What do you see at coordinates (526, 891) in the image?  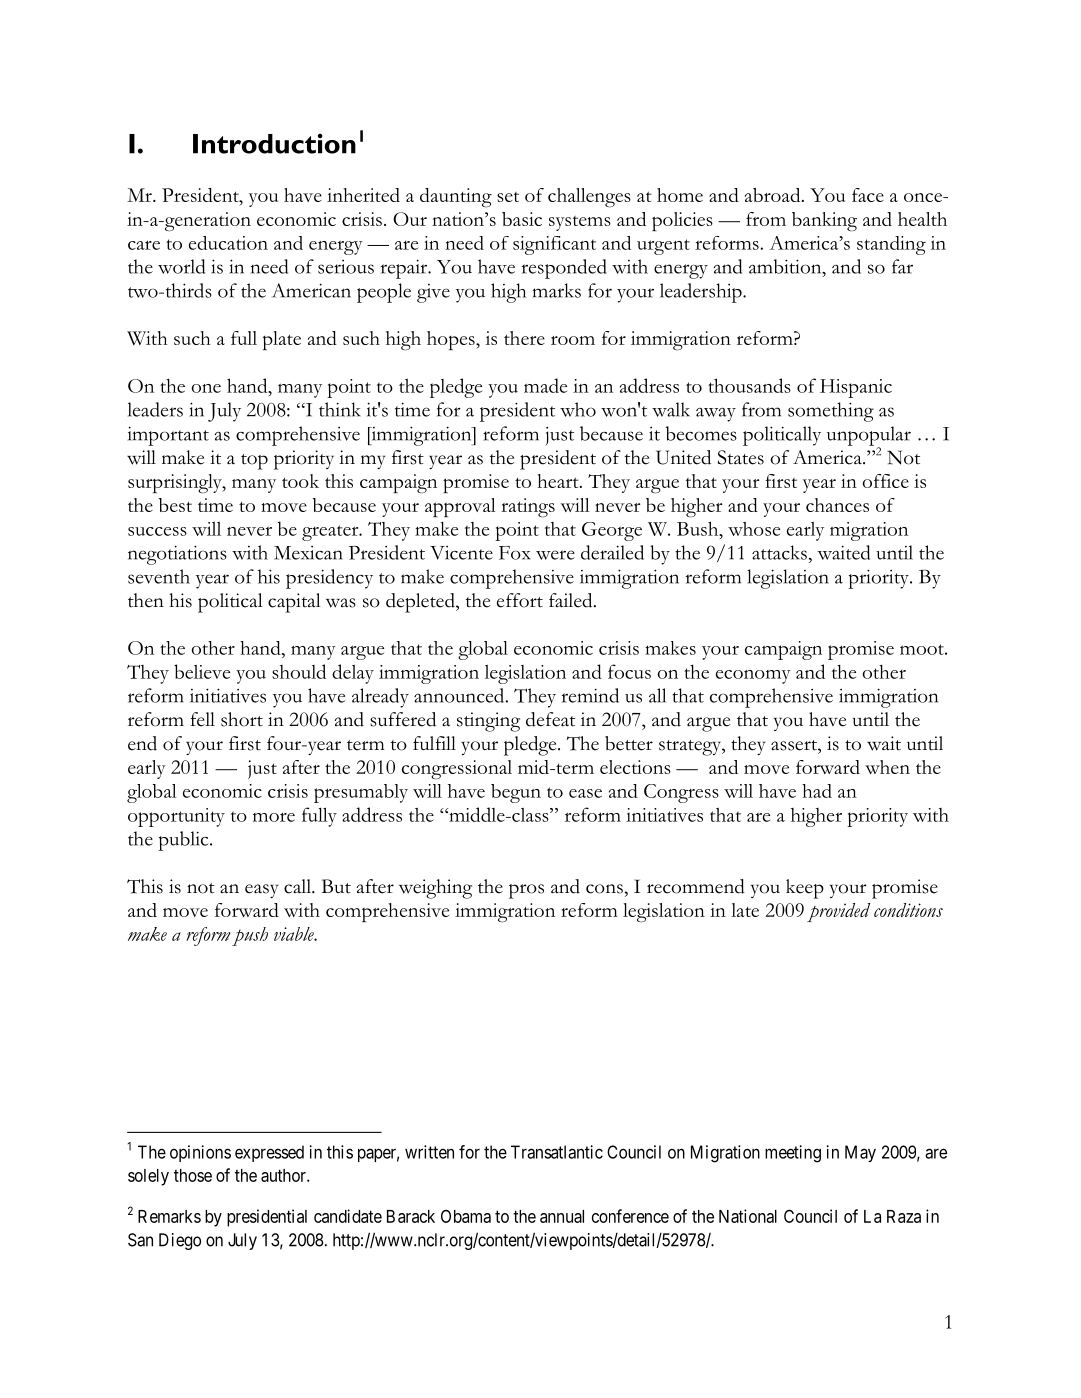 I see `pros` at bounding box center [526, 891].
